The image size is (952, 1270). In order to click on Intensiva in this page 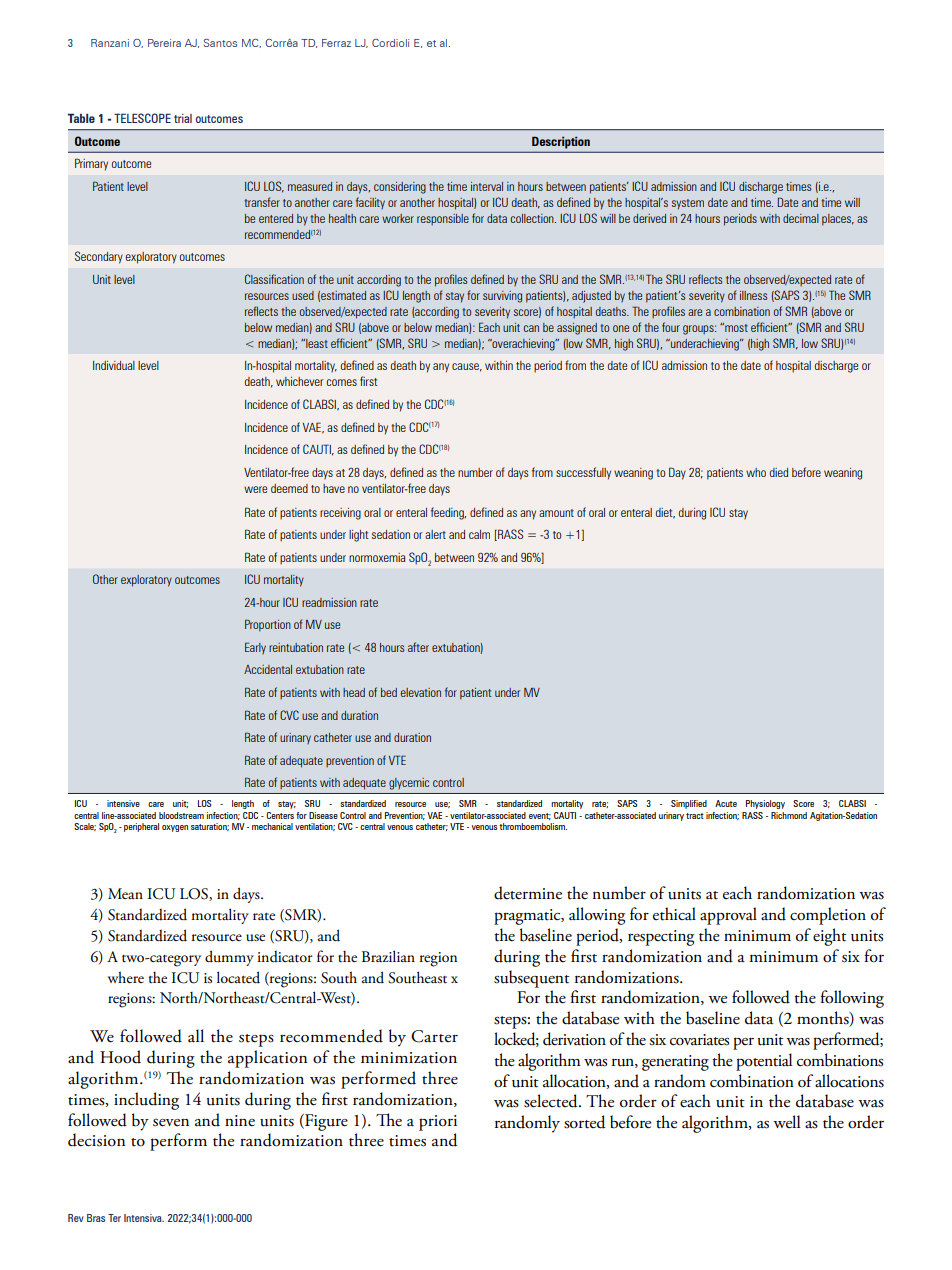, I will do `click(144, 1218)`.
